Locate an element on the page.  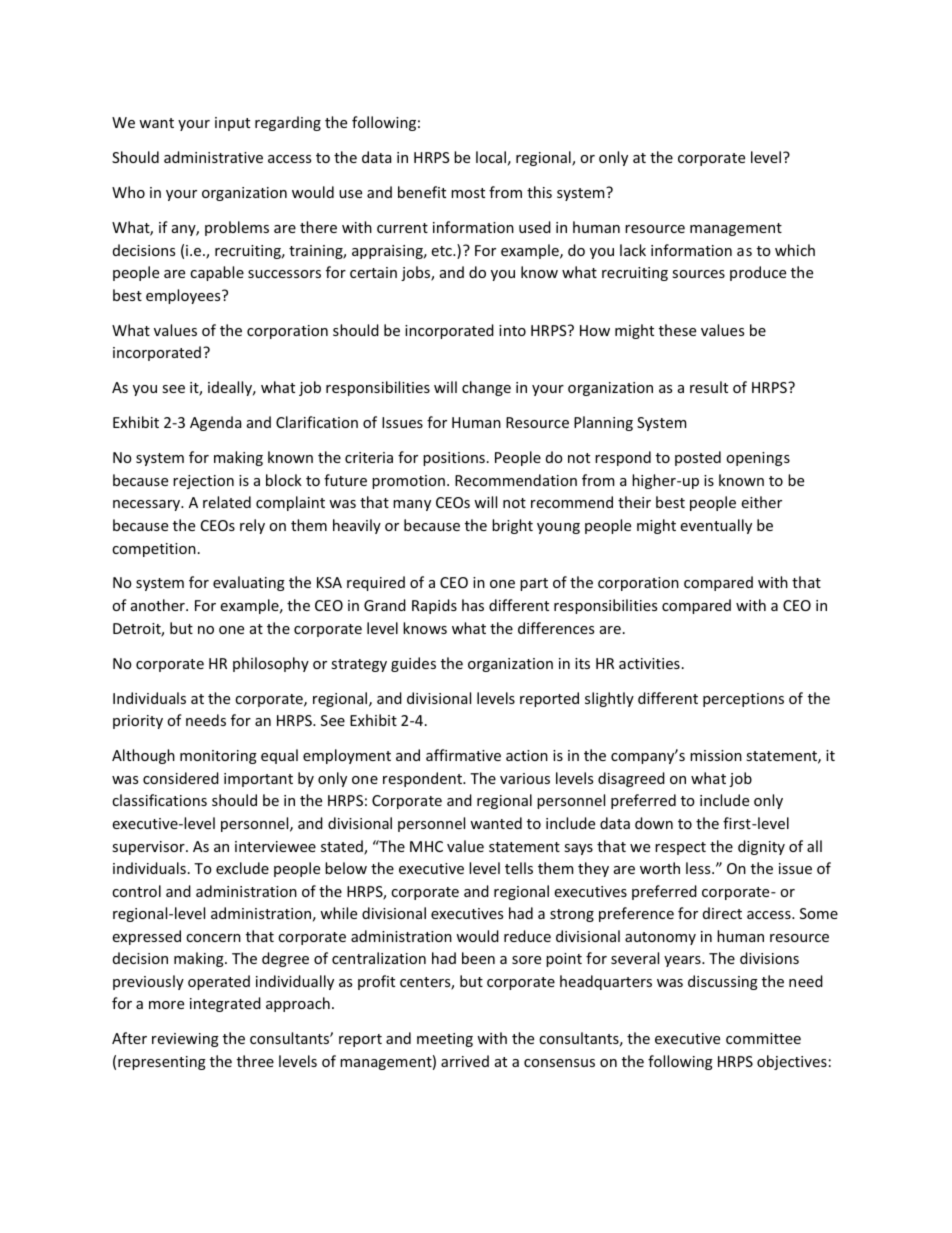
meeting is located at coordinates (445, 1040).
